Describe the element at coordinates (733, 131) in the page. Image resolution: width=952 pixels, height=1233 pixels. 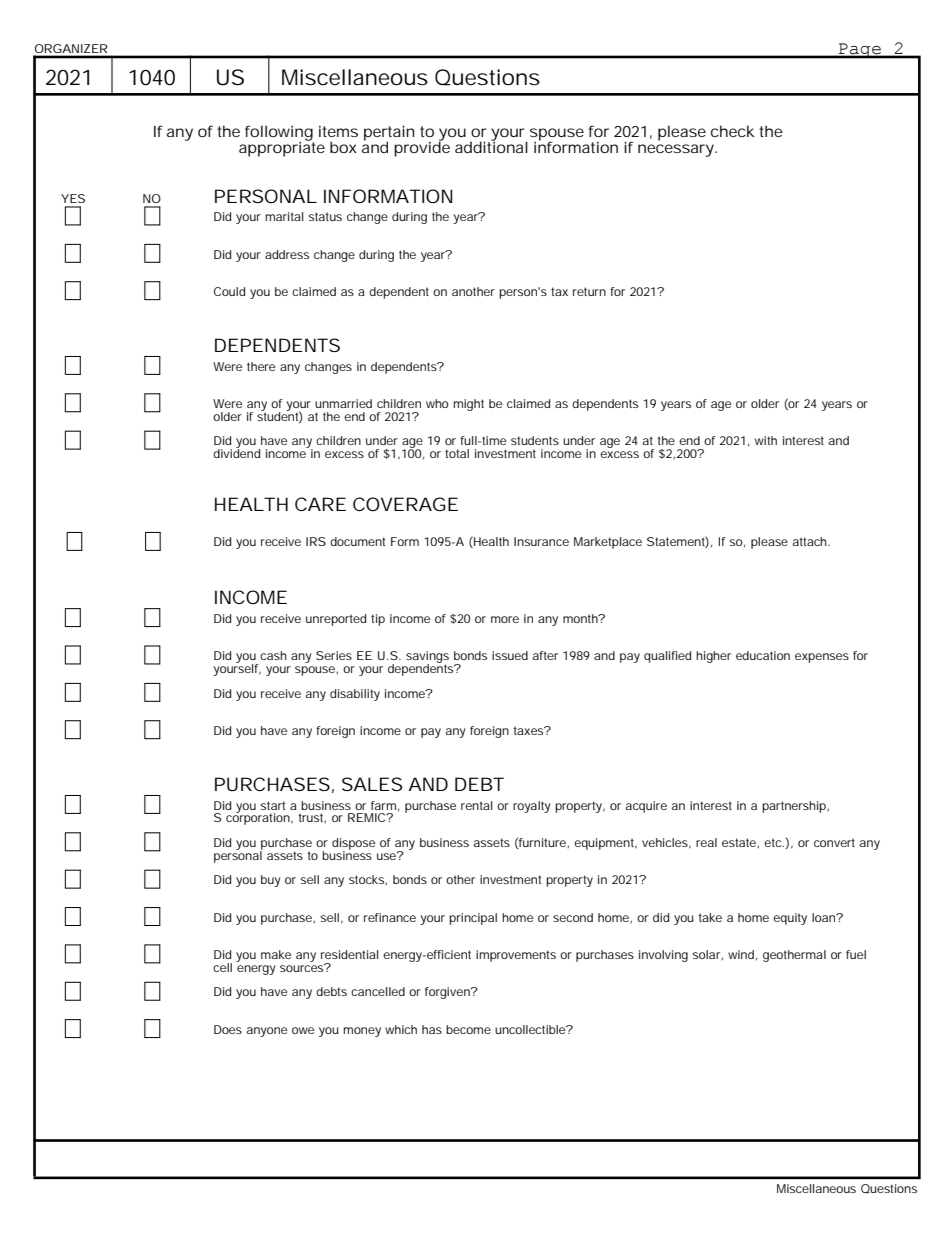
I see `check` at that location.
